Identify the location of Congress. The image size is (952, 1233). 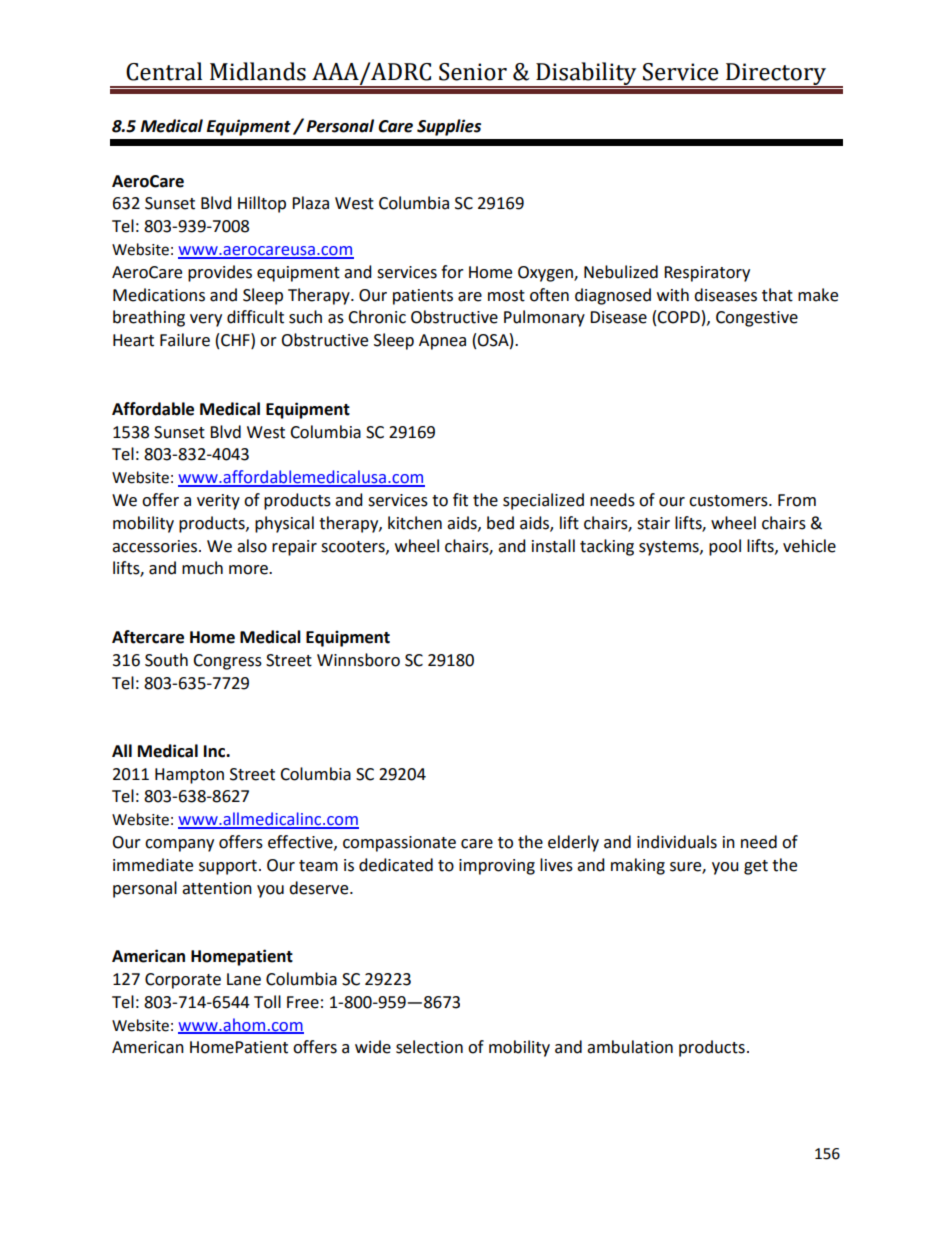
(227, 662).
